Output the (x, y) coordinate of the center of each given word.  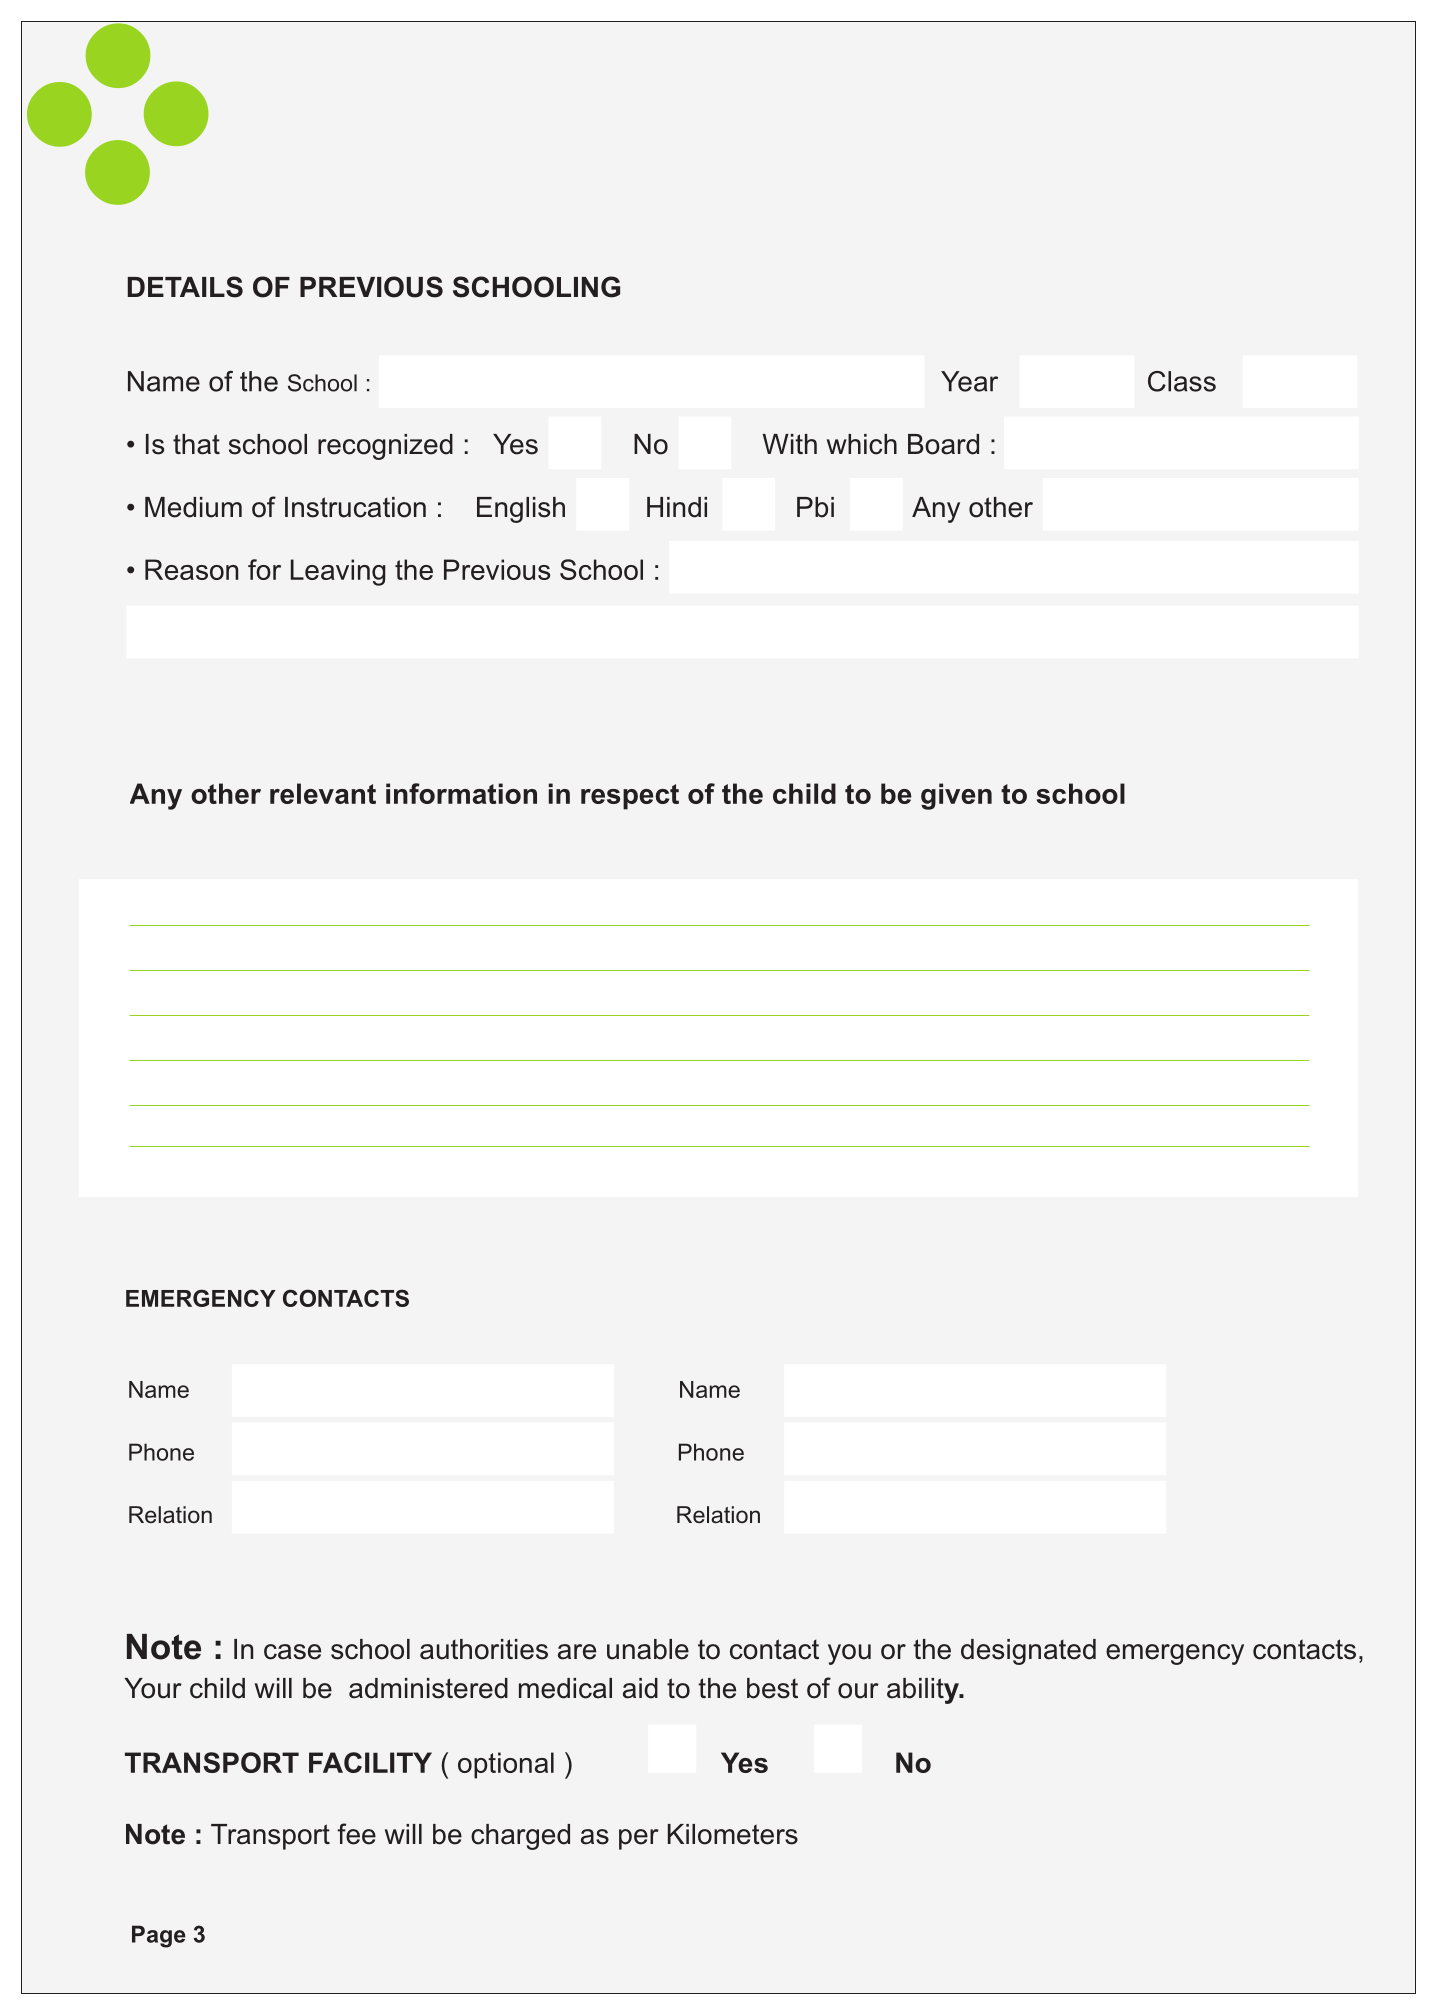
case (292, 1652)
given (956, 796)
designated (1028, 1652)
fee (356, 1834)
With (789, 444)
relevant (323, 793)
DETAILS (185, 287)
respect (630, 797)
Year (969, 381)
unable (648, 1649)
